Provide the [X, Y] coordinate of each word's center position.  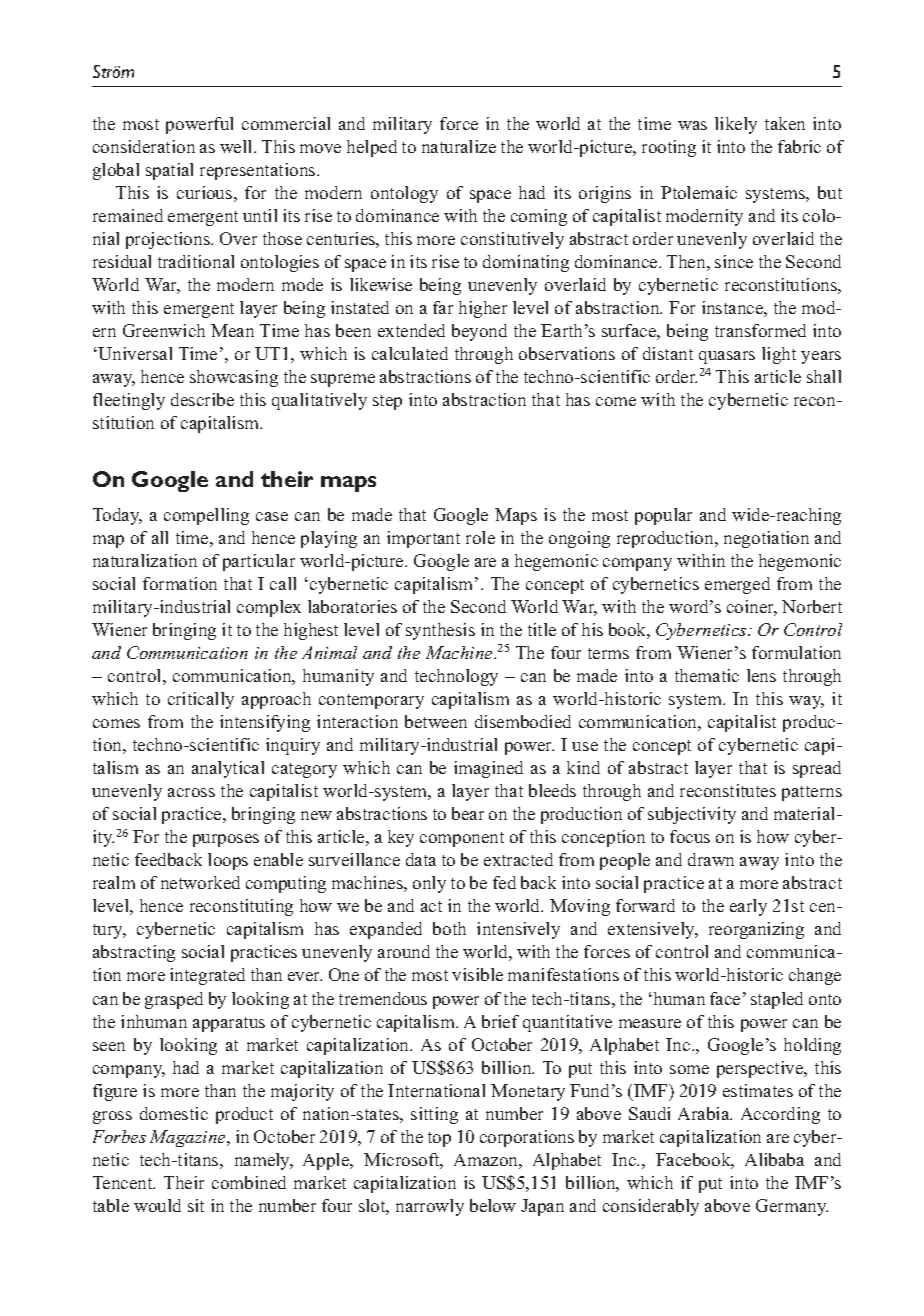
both [449, 928]
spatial [169, 171]
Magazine [189, 1138]
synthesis [440, 631]
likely [736, 125]
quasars [727, 357]
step [387, 402]
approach [276, 700]
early [748, 907]
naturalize [459, 146]
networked [200, 882]
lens [761, 675]
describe [202, 399]
